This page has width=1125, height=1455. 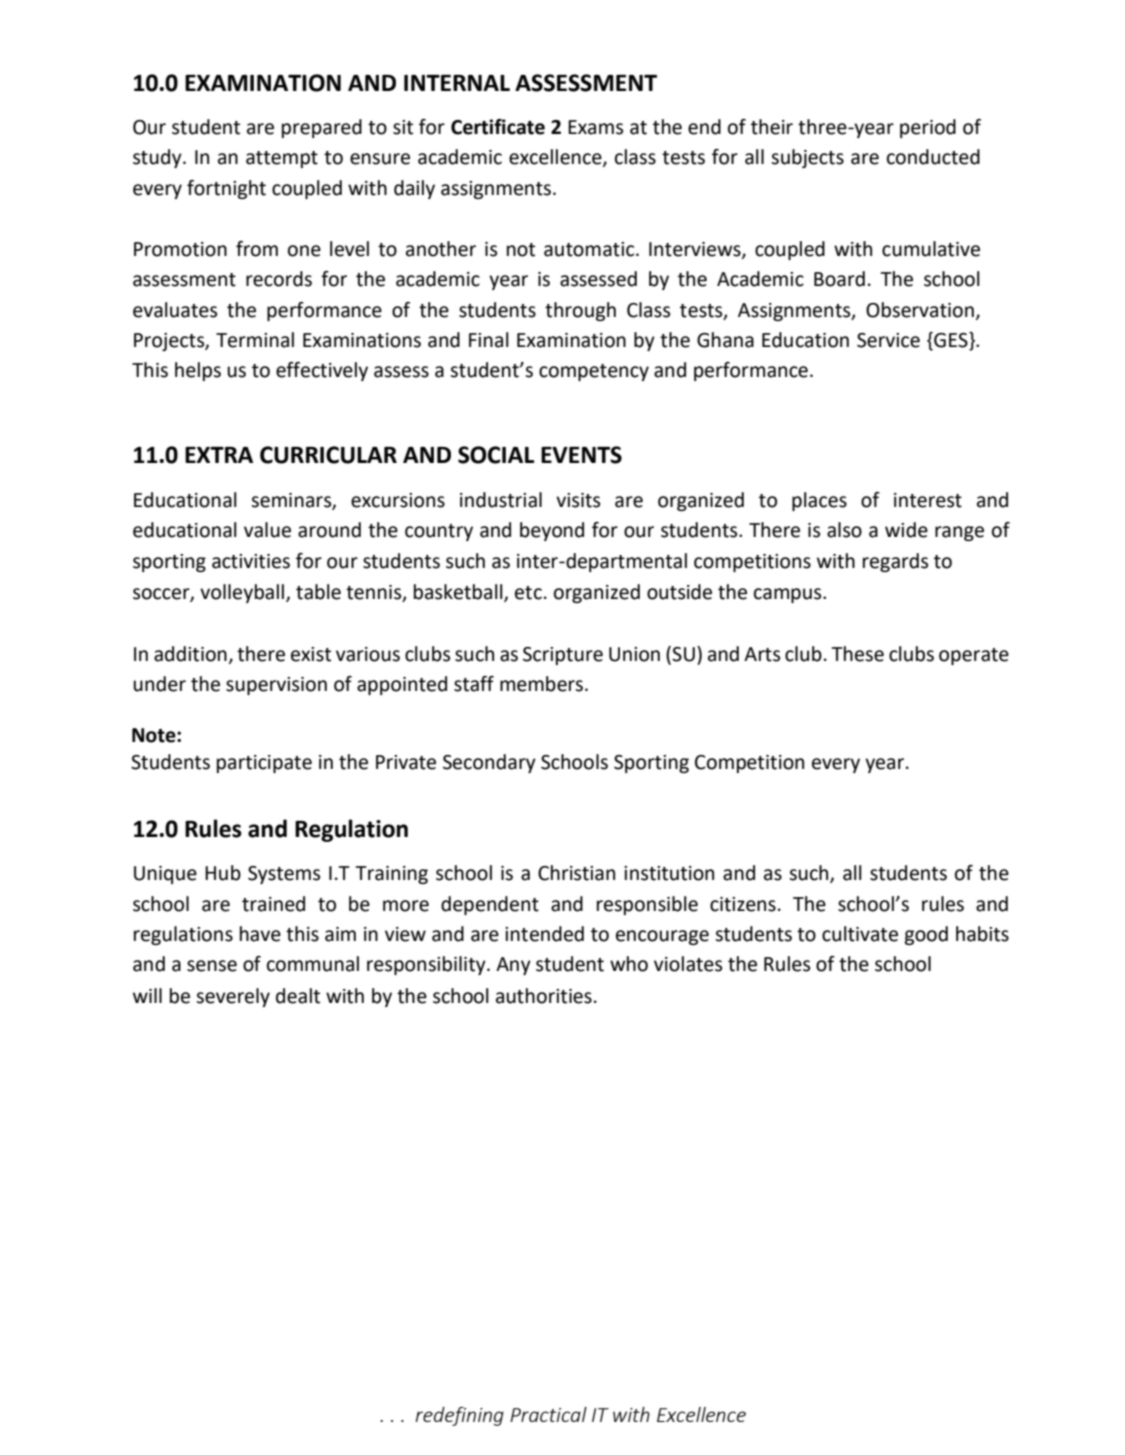 I want to click on Exams, so click(x=595, y=127).
